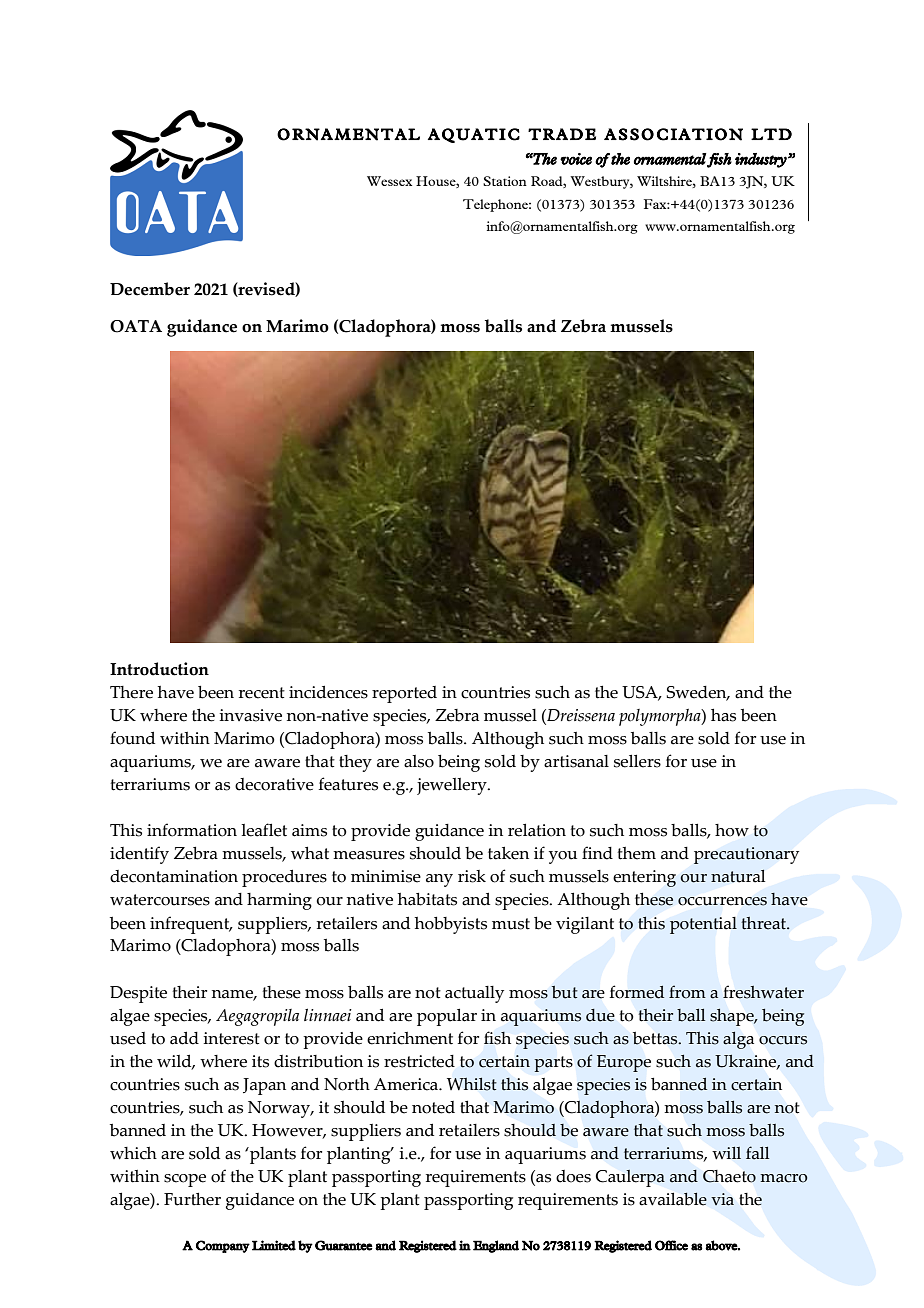 This image has height=1308, width=924. What do you see at coordinates (174, 876) in the image?
I see `decontamination` at bounding box center [174, 876].
